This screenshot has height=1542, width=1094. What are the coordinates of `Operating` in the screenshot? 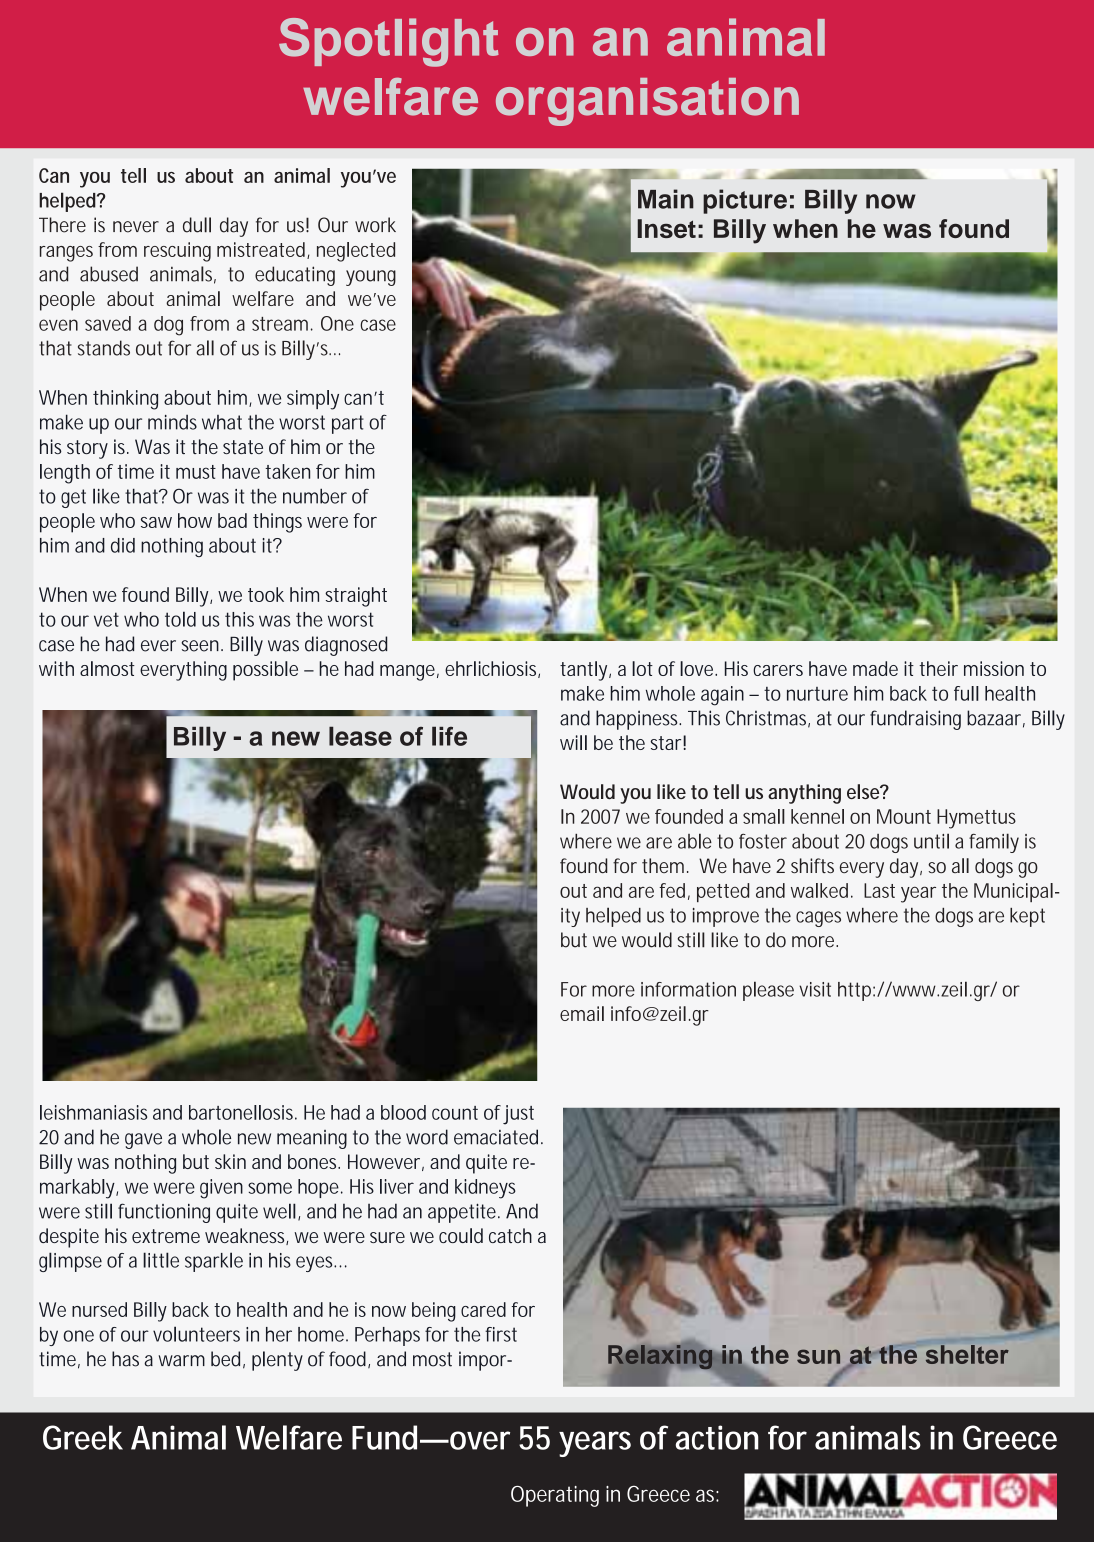 It's located at (555, 1496).
